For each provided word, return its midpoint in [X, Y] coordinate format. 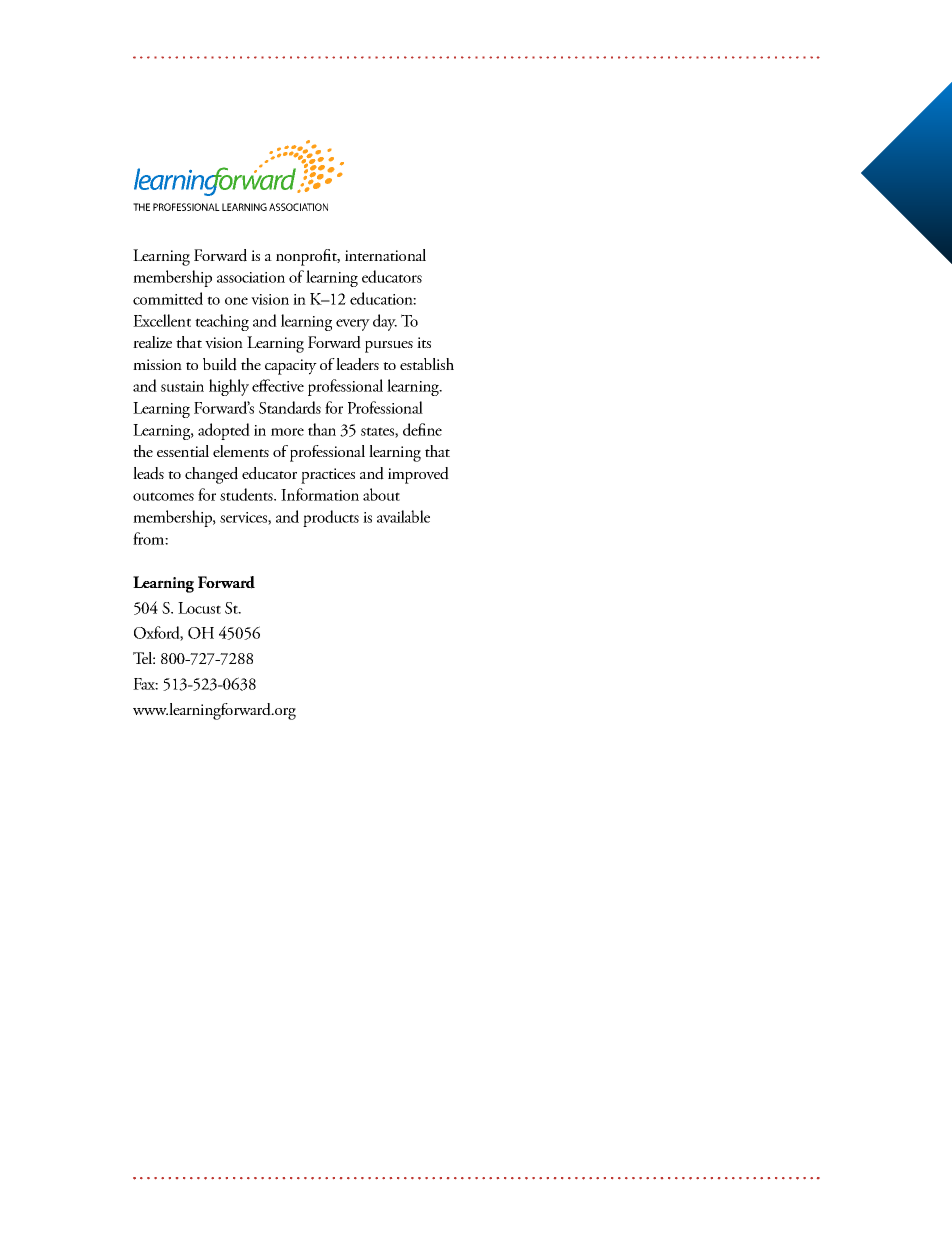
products [331, 518]
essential [183, 451]
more [287, 432]
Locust [199, 608]
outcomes [163, 496]
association [251, 277]
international [385, 255]
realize [152, 342]
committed [168, 298]
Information [320, 494]
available [403, 516]
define [422, 429]
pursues [389, 347]
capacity [291, 367]
